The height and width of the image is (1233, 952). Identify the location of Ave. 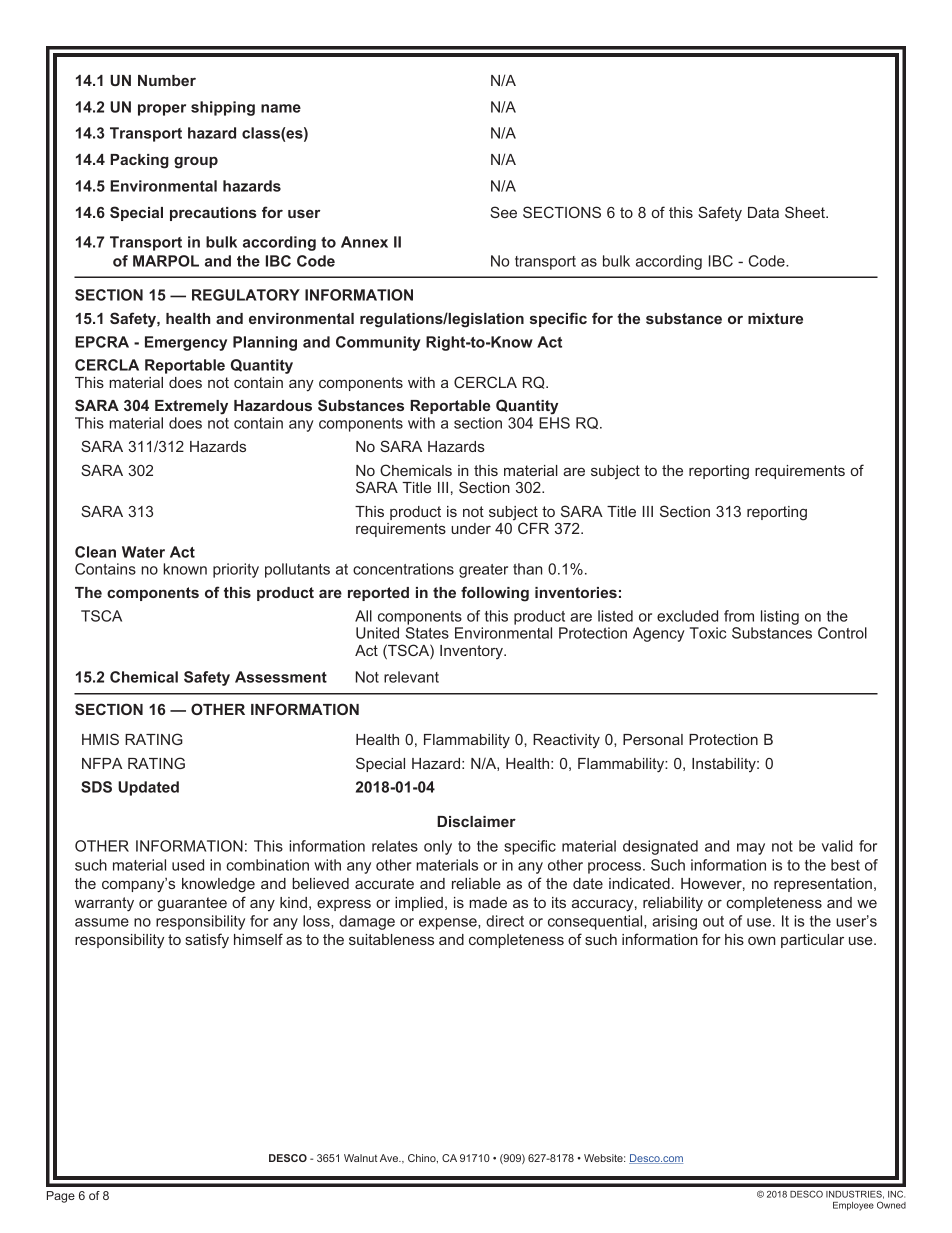
(390, 1158).
